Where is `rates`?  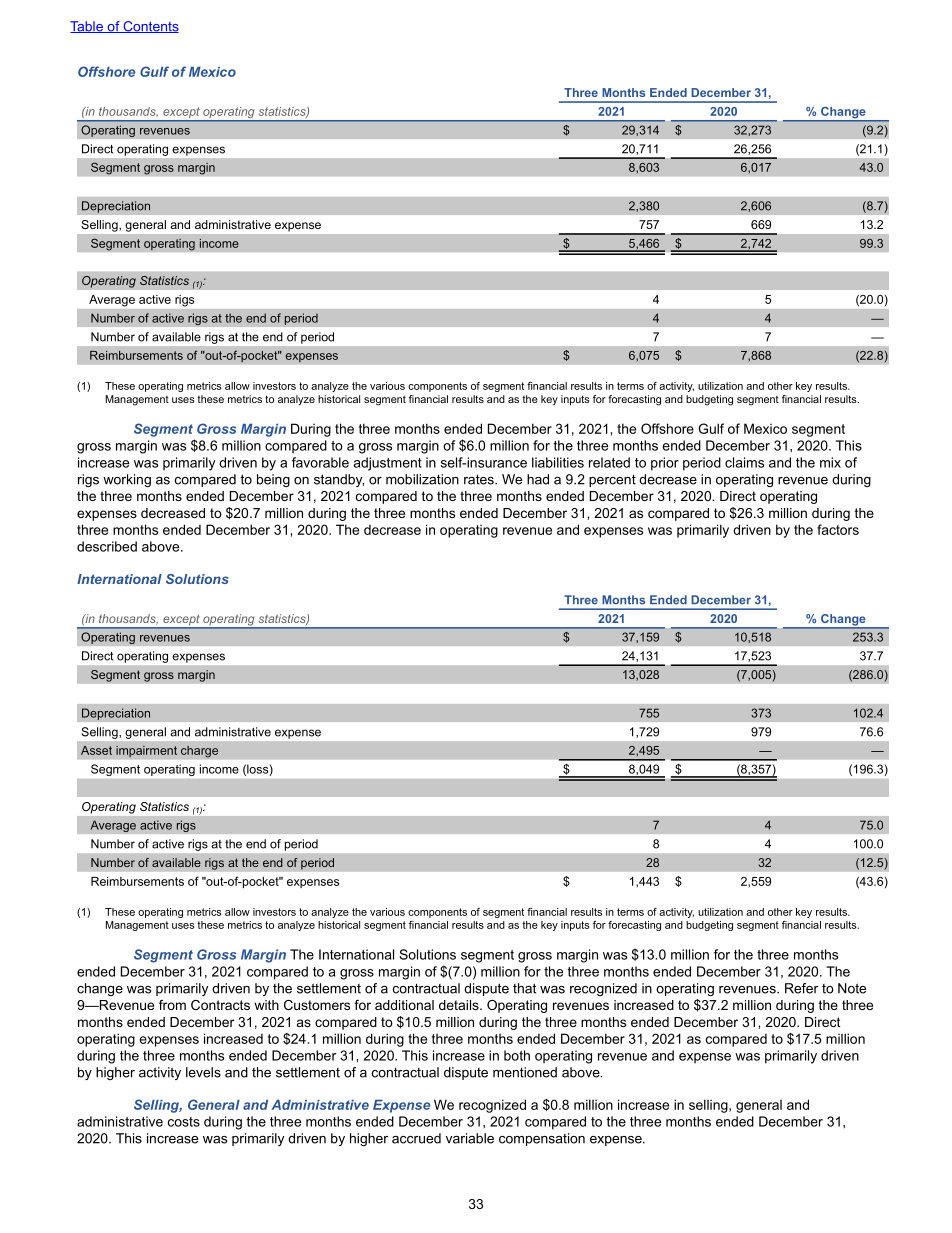 rates is located at coordinates (480, 479).
